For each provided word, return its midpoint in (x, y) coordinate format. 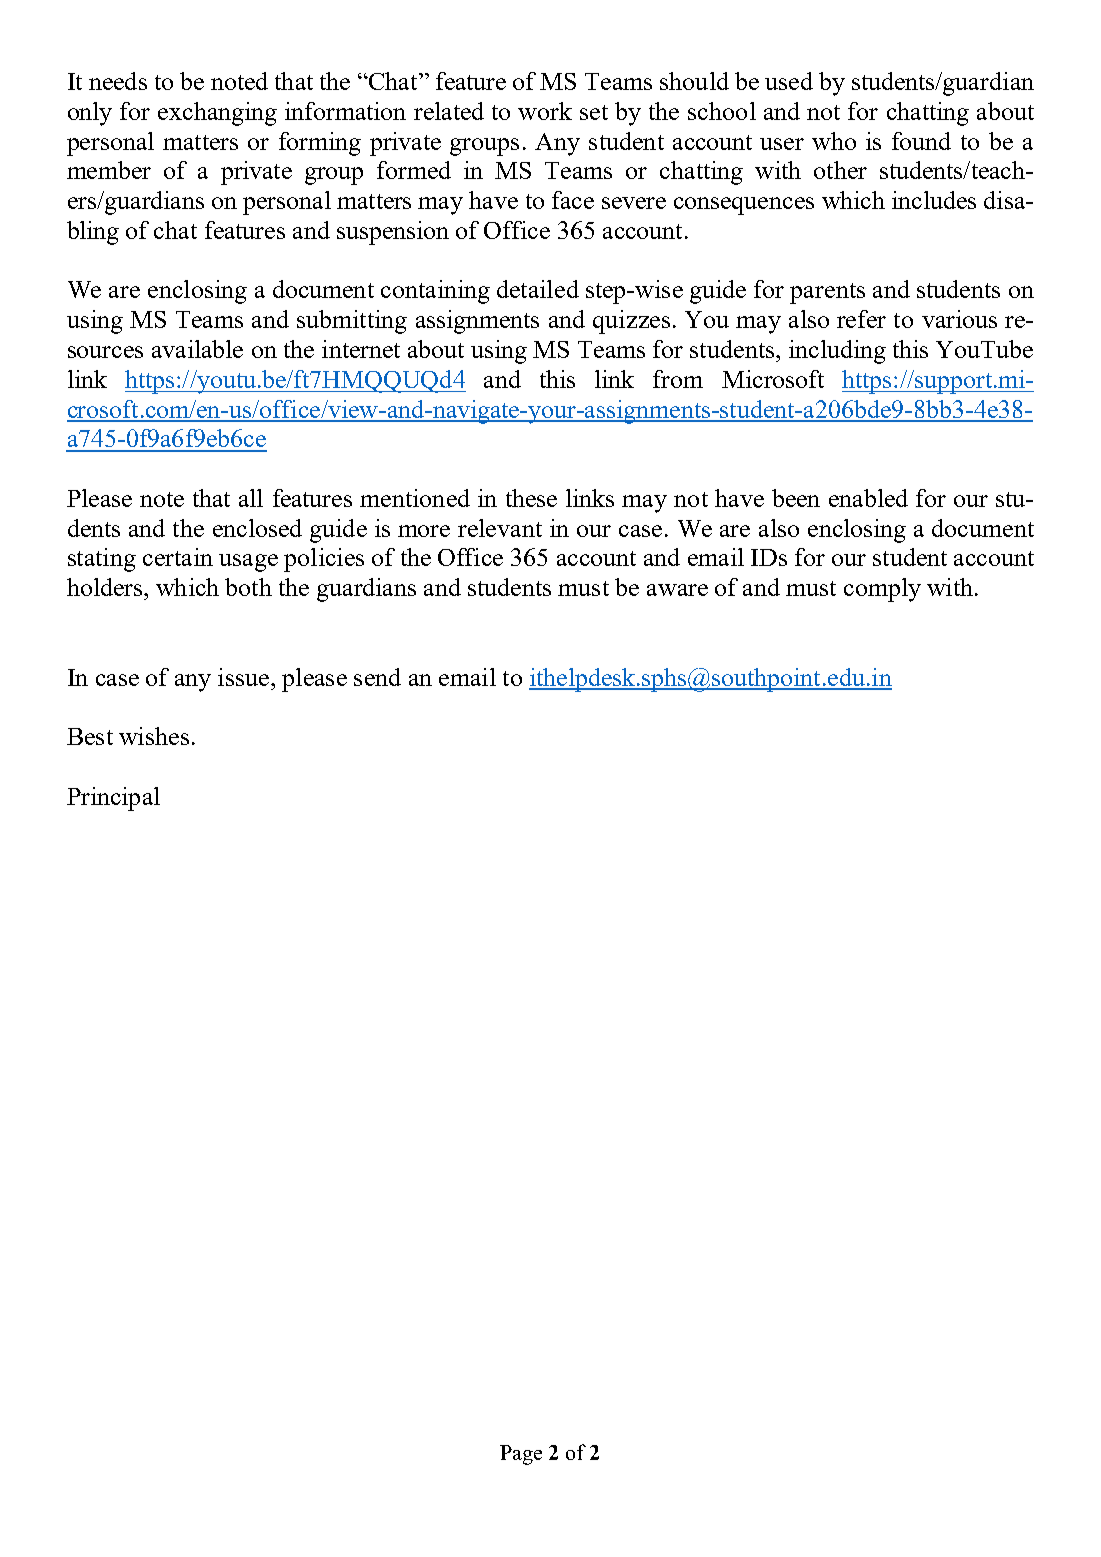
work (545, 111)
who (834, 141)
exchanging (217, 114)
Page (521, 1455)
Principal (113, 799)
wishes (154, 736)
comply (882, 590)
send (377, 677)
